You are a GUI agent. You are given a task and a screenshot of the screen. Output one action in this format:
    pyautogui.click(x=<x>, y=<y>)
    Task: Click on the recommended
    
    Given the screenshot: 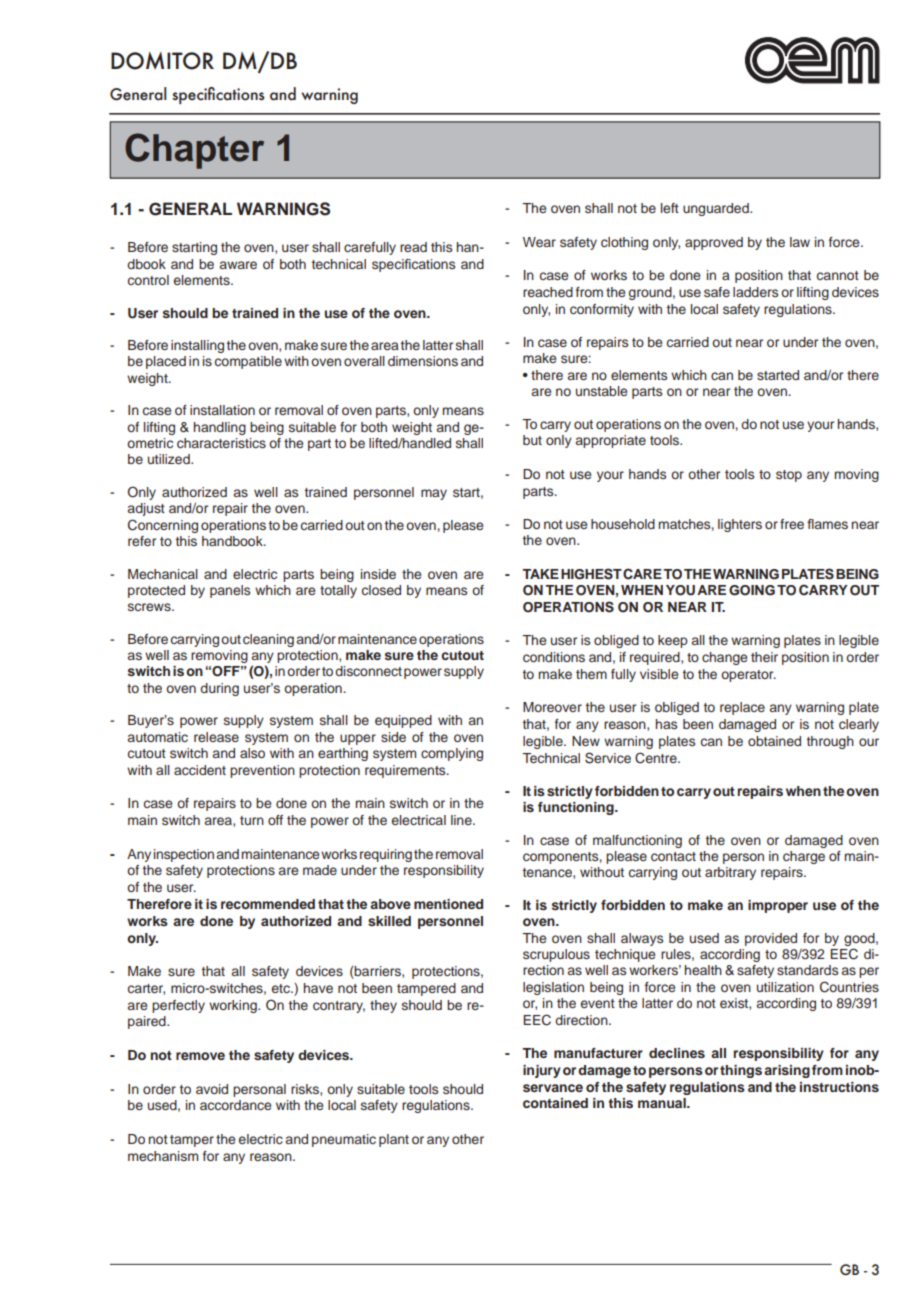 What is the action you would take?
    pyautogui.click(x=268, y=904)
